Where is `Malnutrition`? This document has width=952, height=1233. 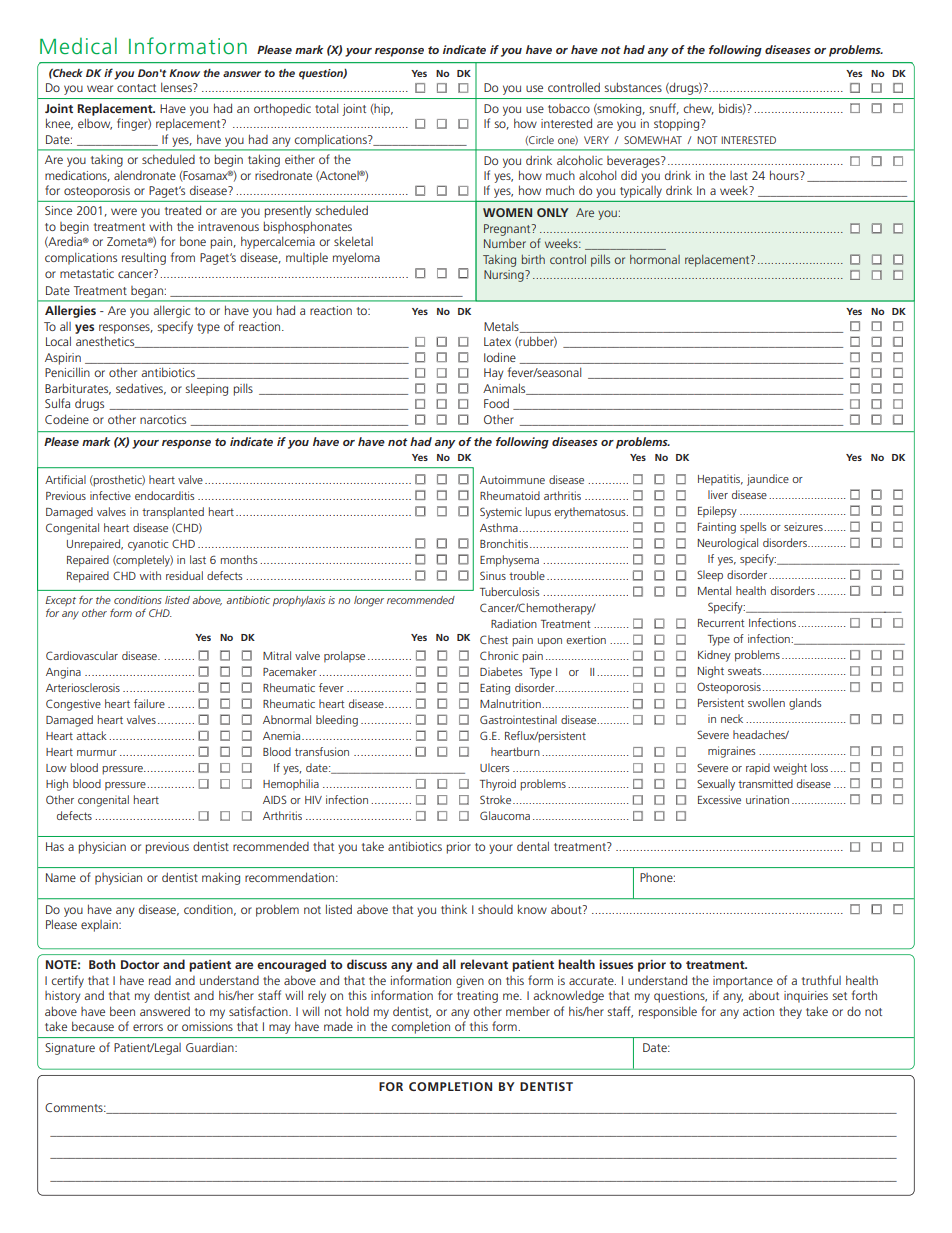 Malnutrition is located at coordinates (511, 703).
